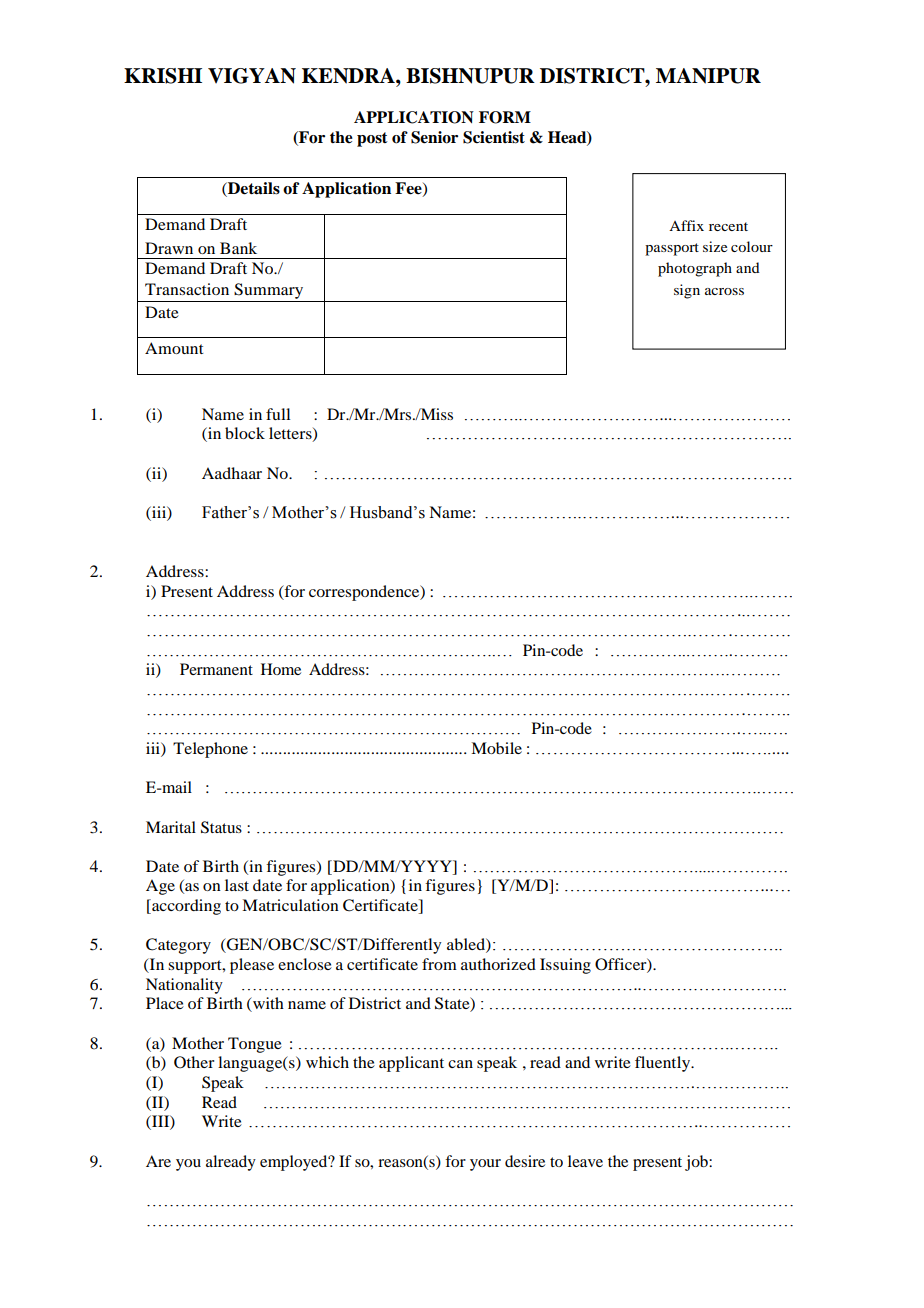 This page has height=1308, width=924. Describe the element at coordinates (724, 291) in the page. I see `across` at that location.
